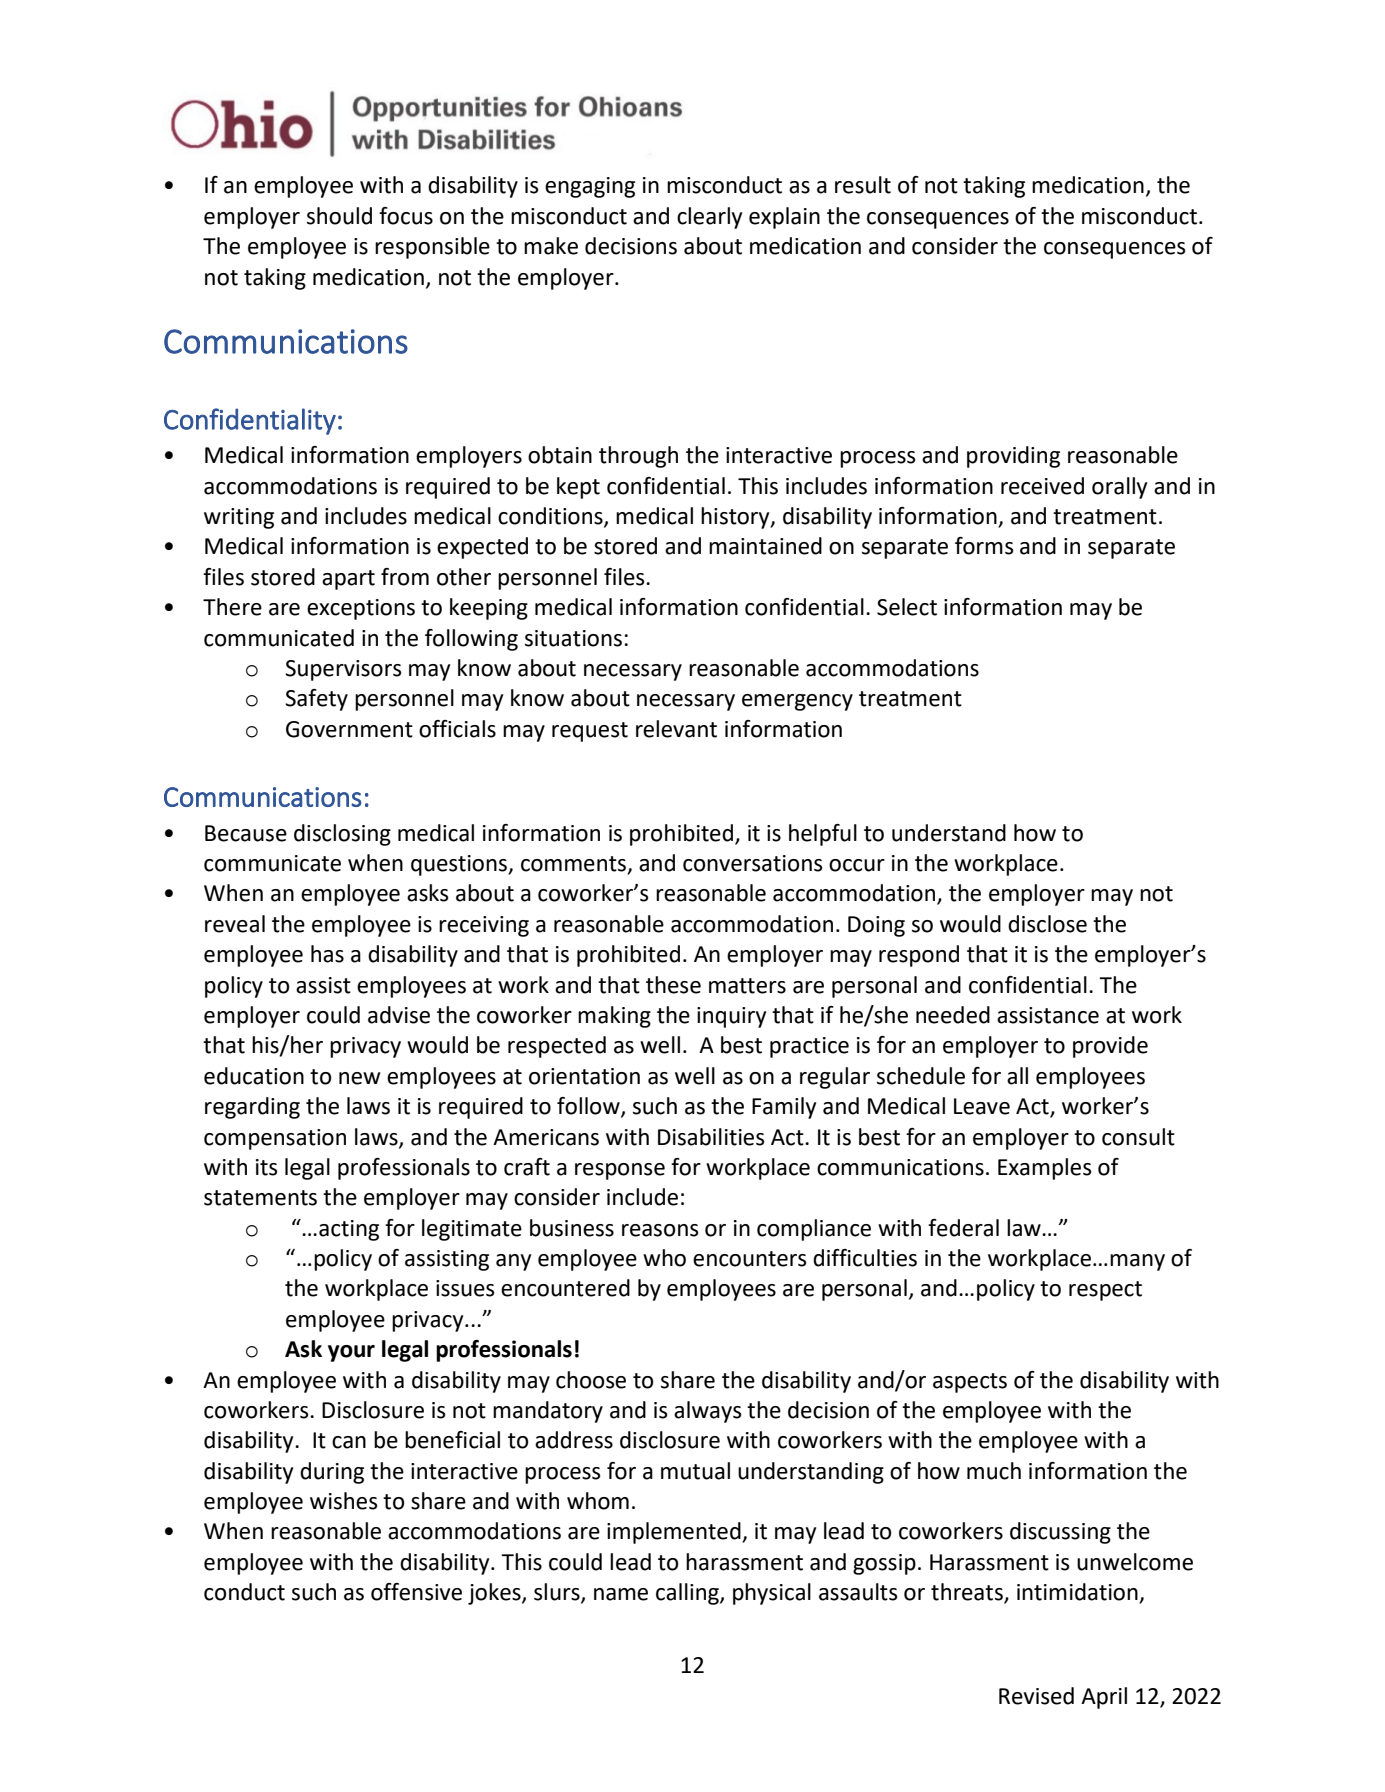 This document has width=1385, height=1792. Describe the element at coordinates (765, 546) in the document. I see `maintained` at that location.
